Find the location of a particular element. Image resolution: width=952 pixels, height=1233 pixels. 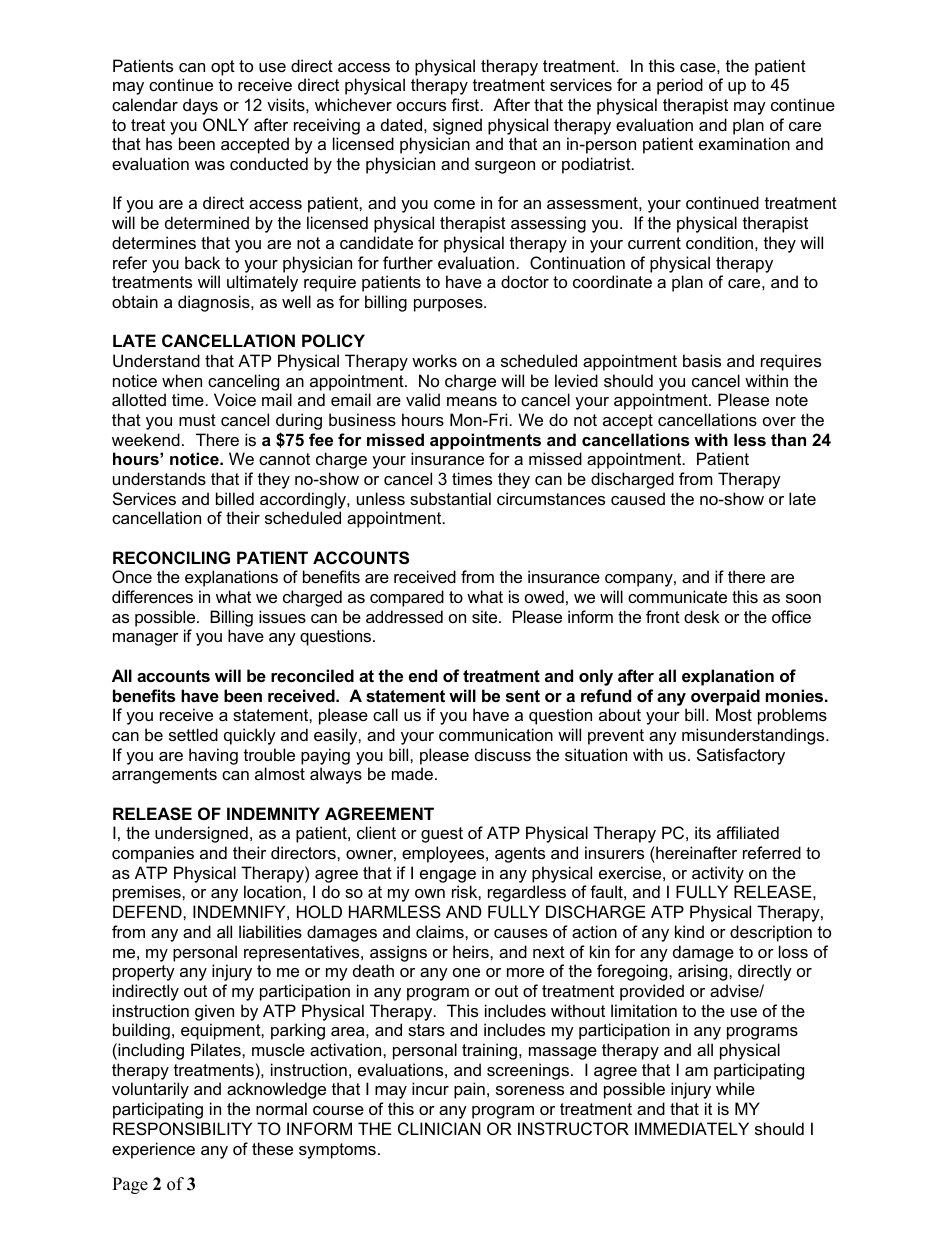

period is located at coordinates (680, 86).
